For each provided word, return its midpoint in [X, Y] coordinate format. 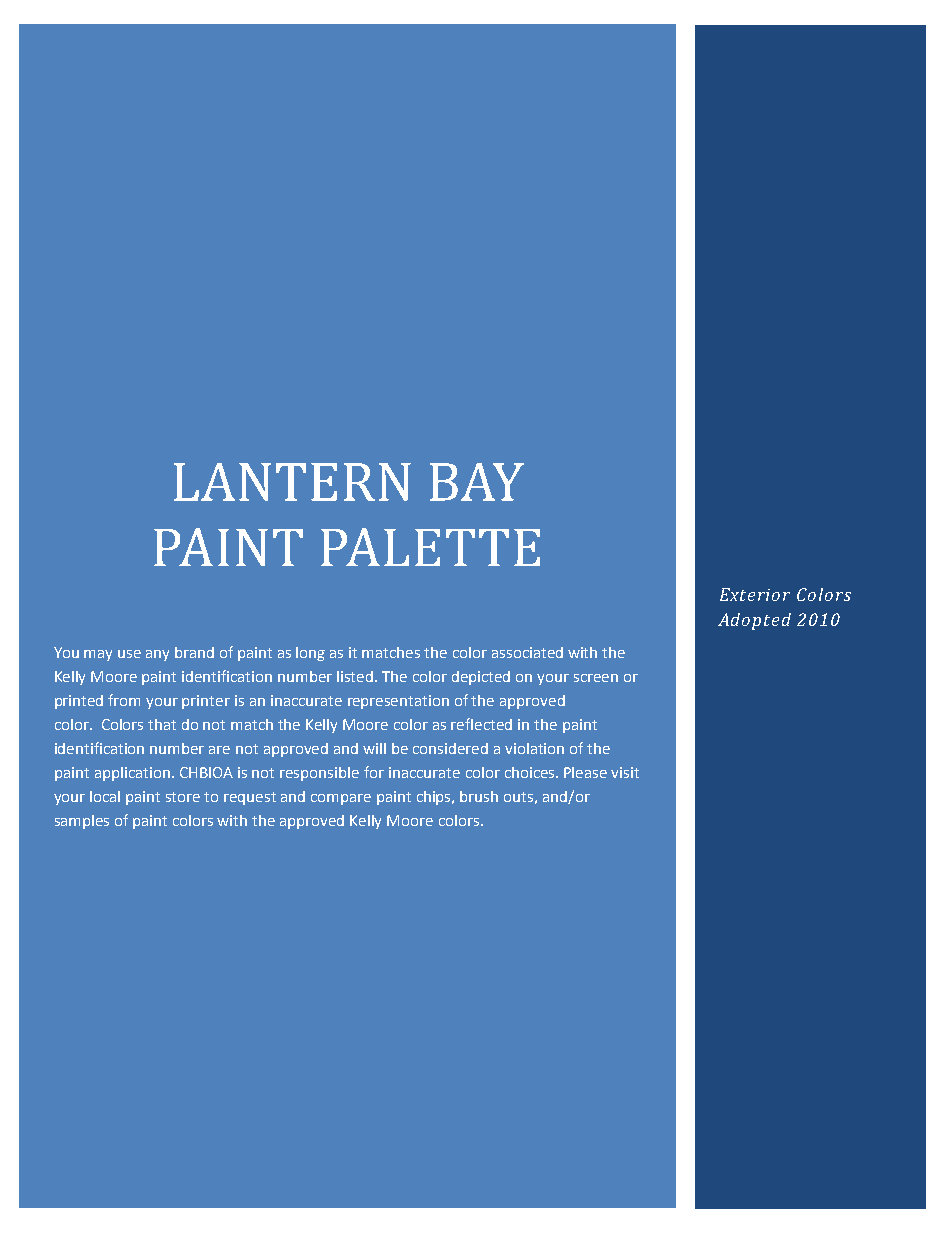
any [157, 655]
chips [435, 798]
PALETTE [430, 547]
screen [596, 678]
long [310, 654]
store [183, 797]
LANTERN [292, 482]
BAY [477, 482]
